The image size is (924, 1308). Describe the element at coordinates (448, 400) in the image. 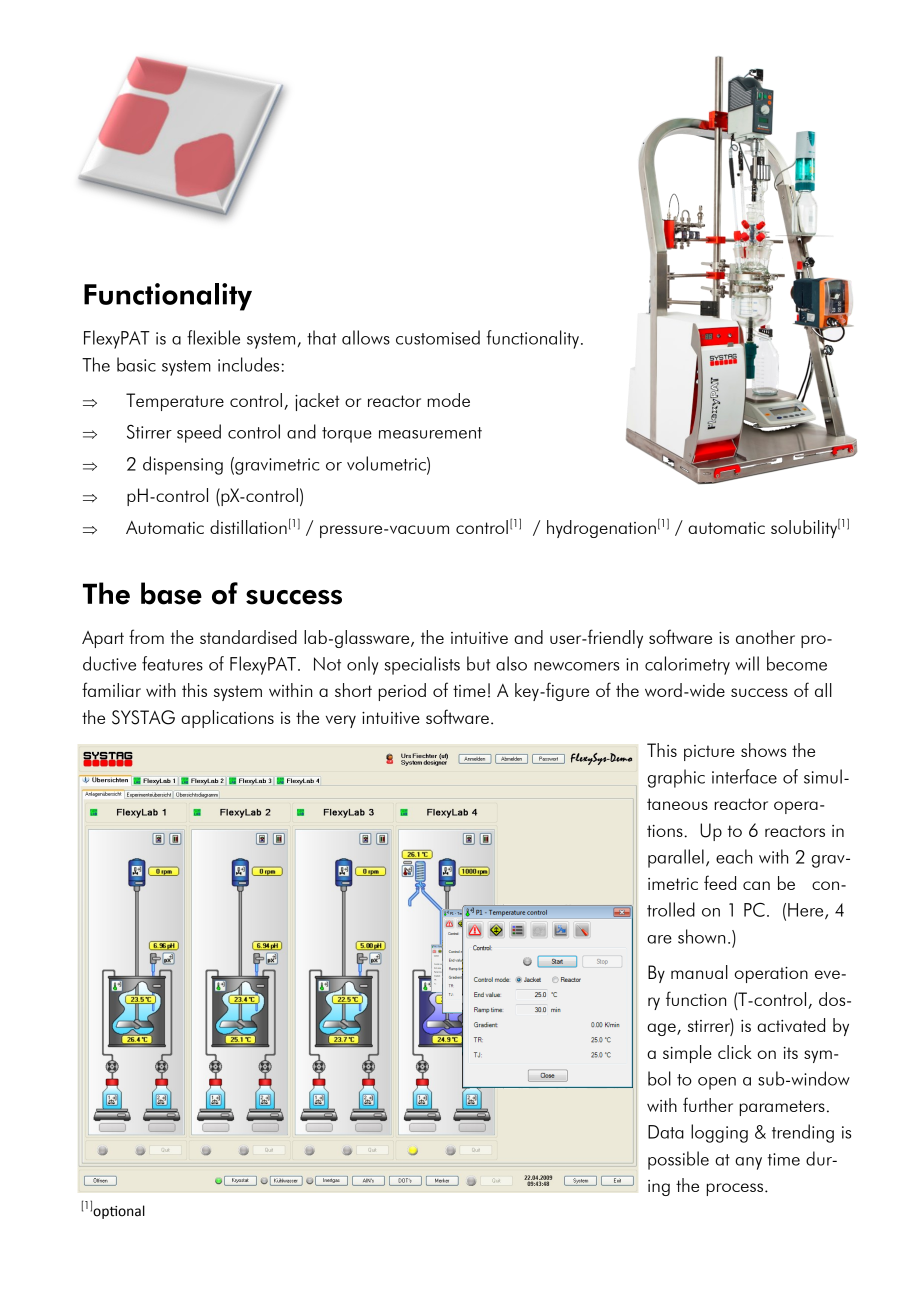

I see `mode` at that location.
